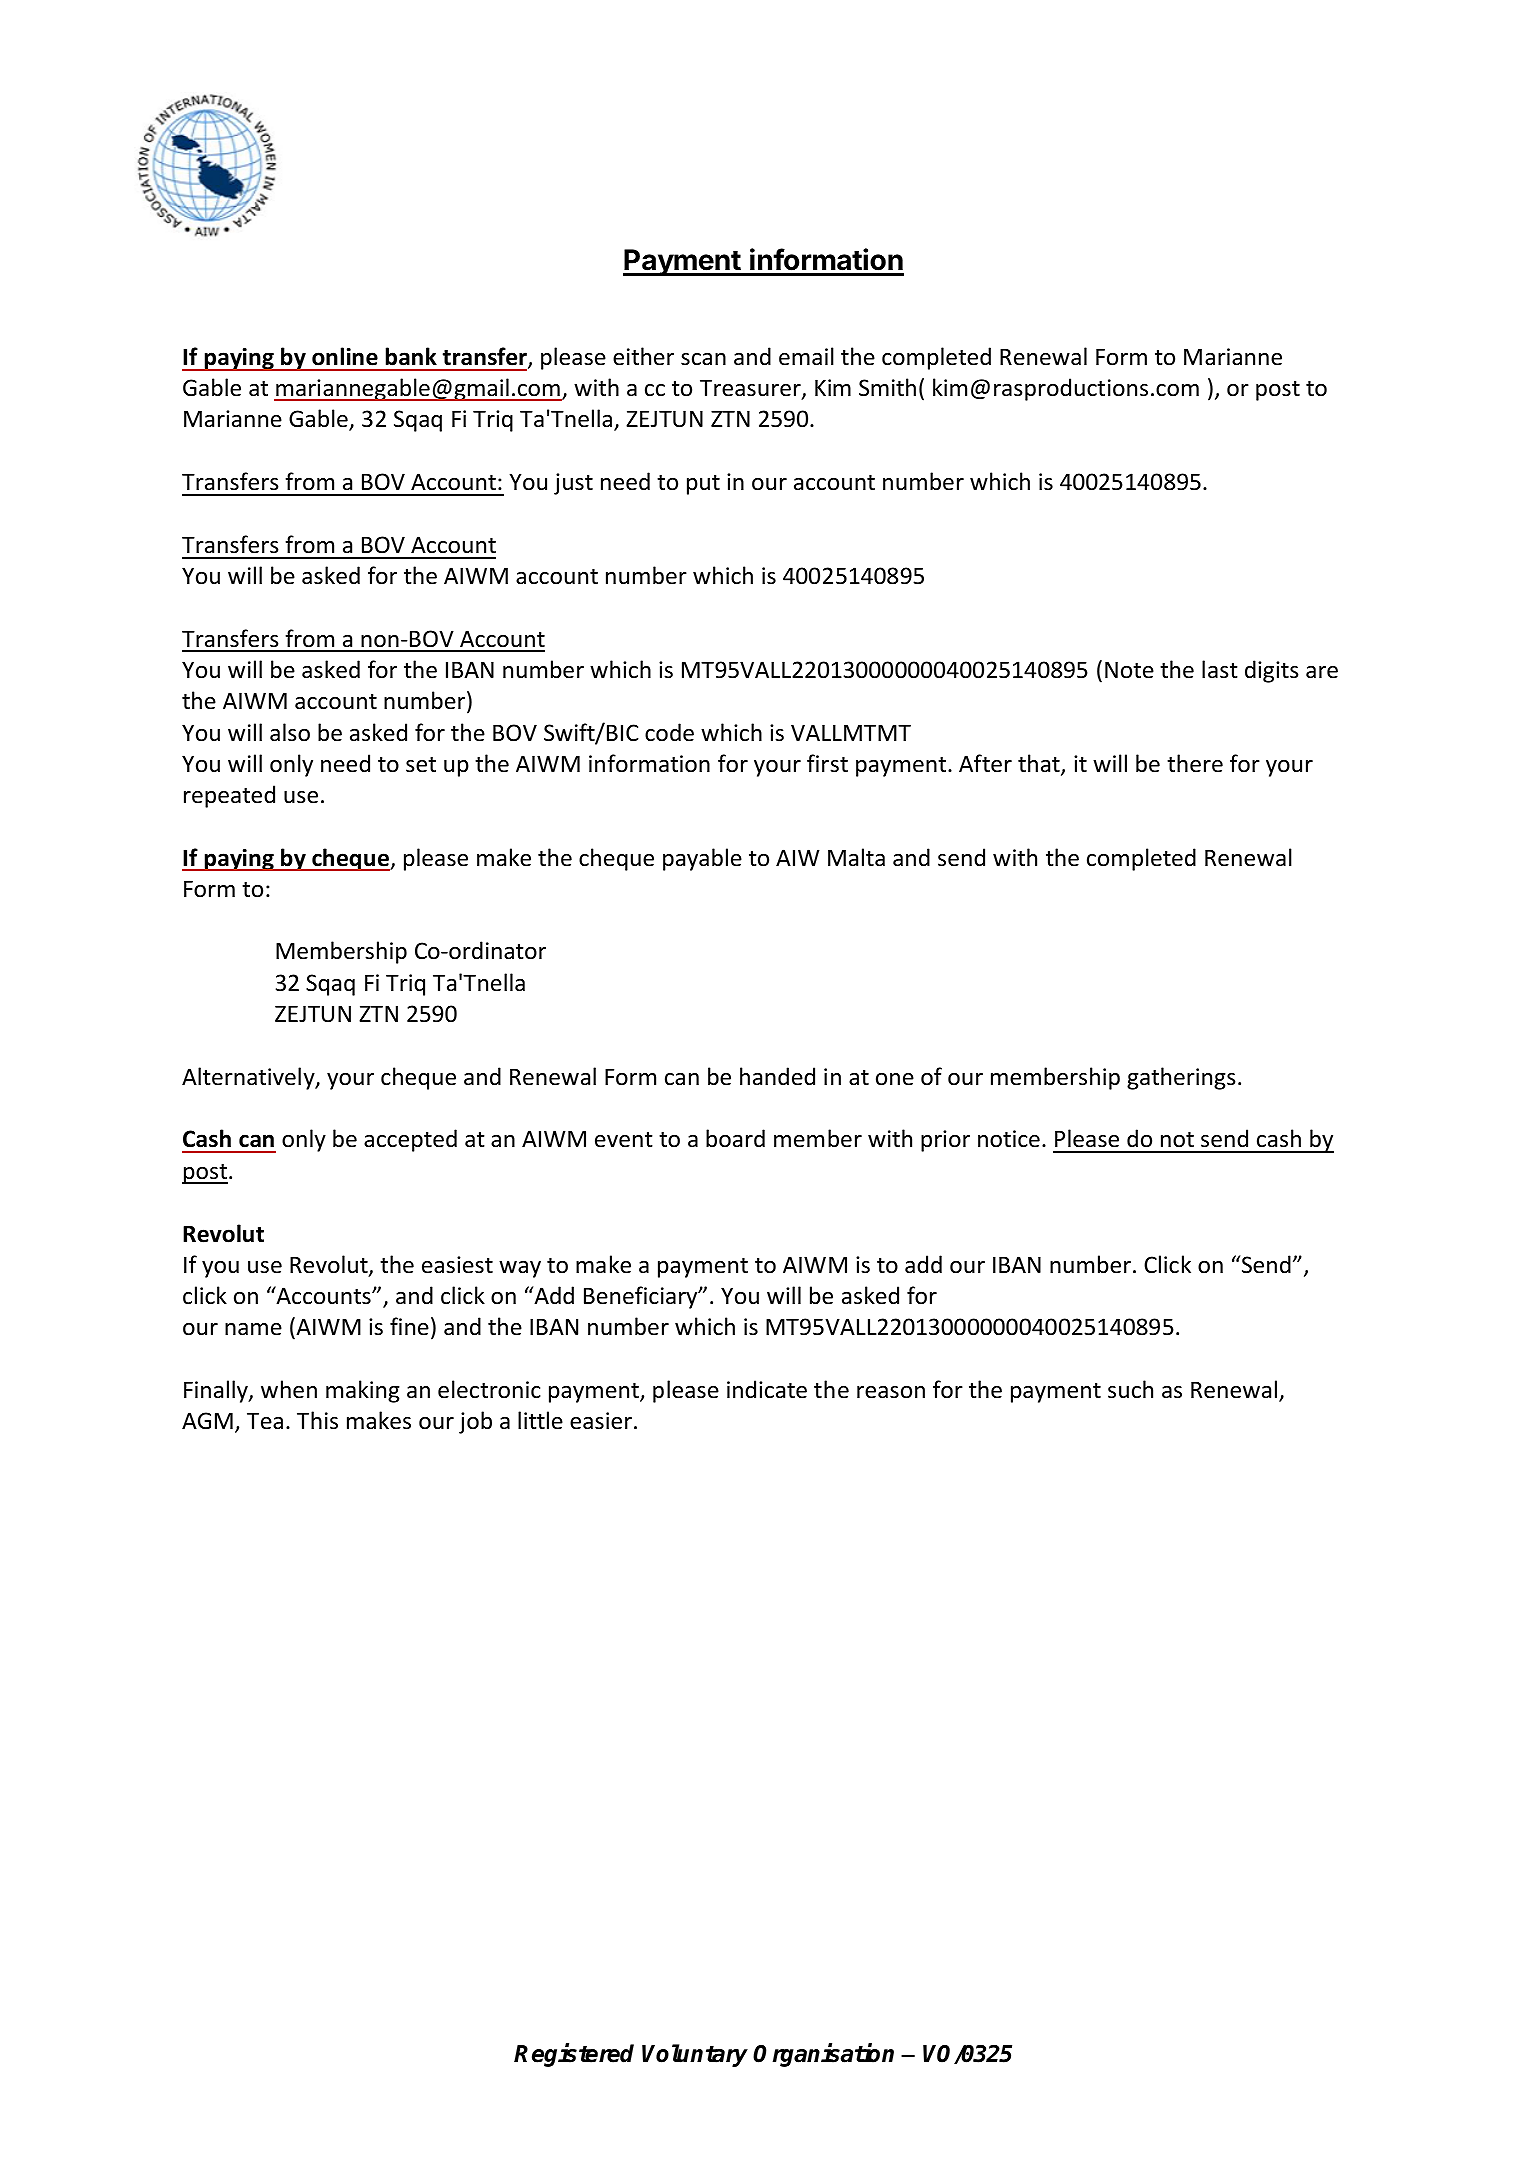  What do you see at coordinates (891, 1392) in the image?
I see `reason` at bounding box center [891, 1392].
